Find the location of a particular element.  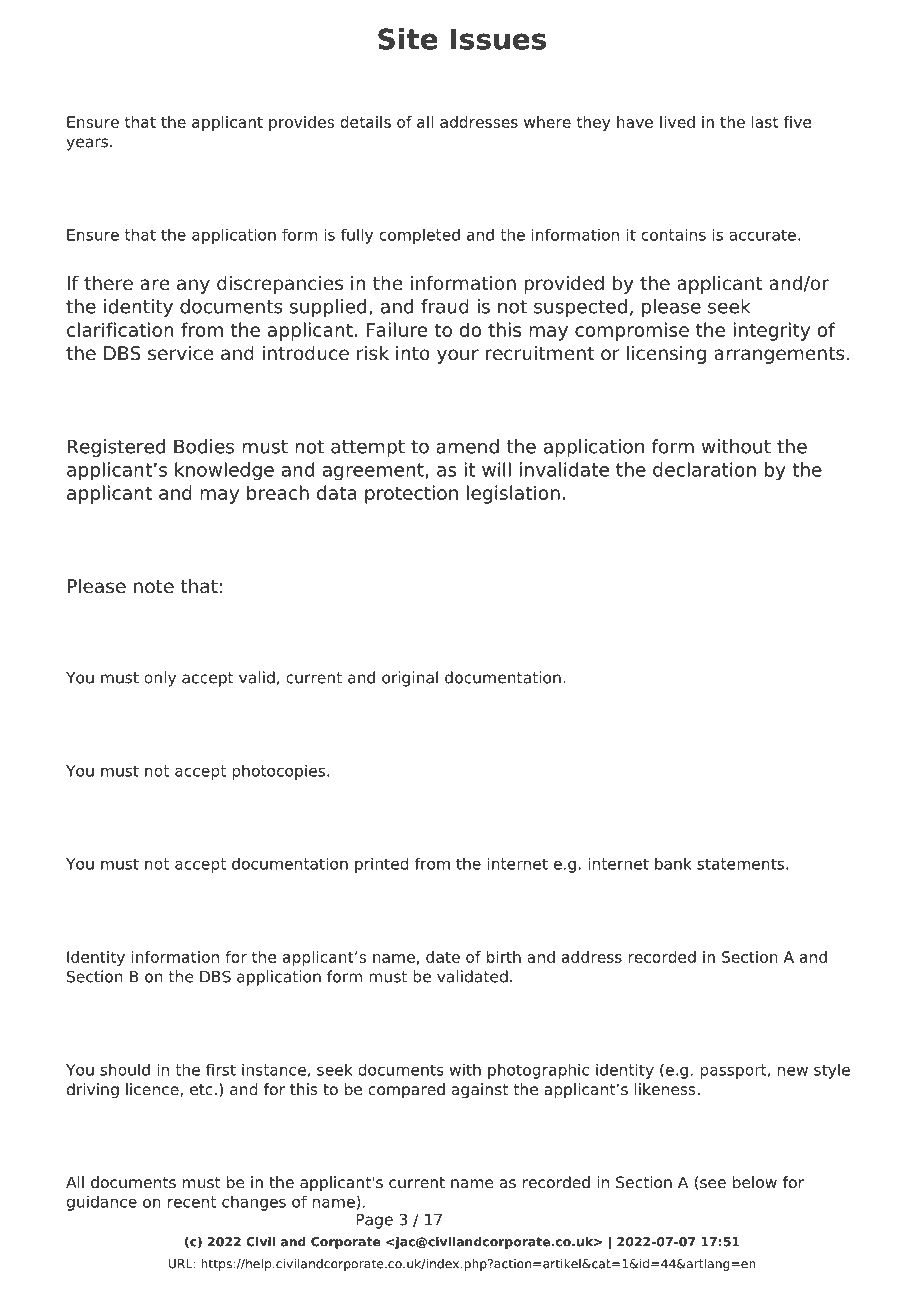

amend is located at coordinates (467, 446).
